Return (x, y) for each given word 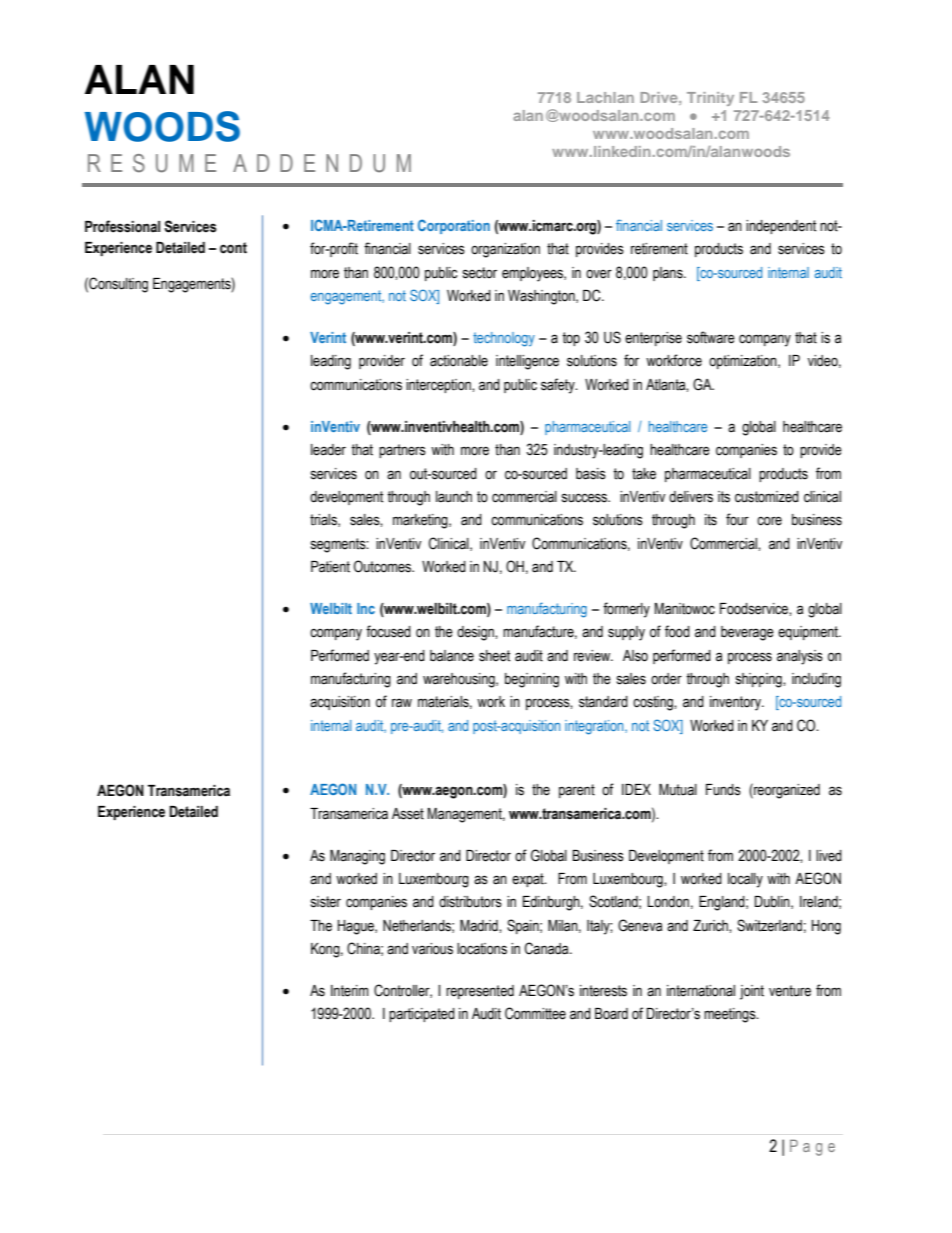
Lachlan (605, 97)
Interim (350, 991)
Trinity (710, 99)
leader (328, 450)
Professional (122, 226)
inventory (736, 703)
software (711, 337)
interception (439, 386)
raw (402, 703)
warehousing (460, 680)
